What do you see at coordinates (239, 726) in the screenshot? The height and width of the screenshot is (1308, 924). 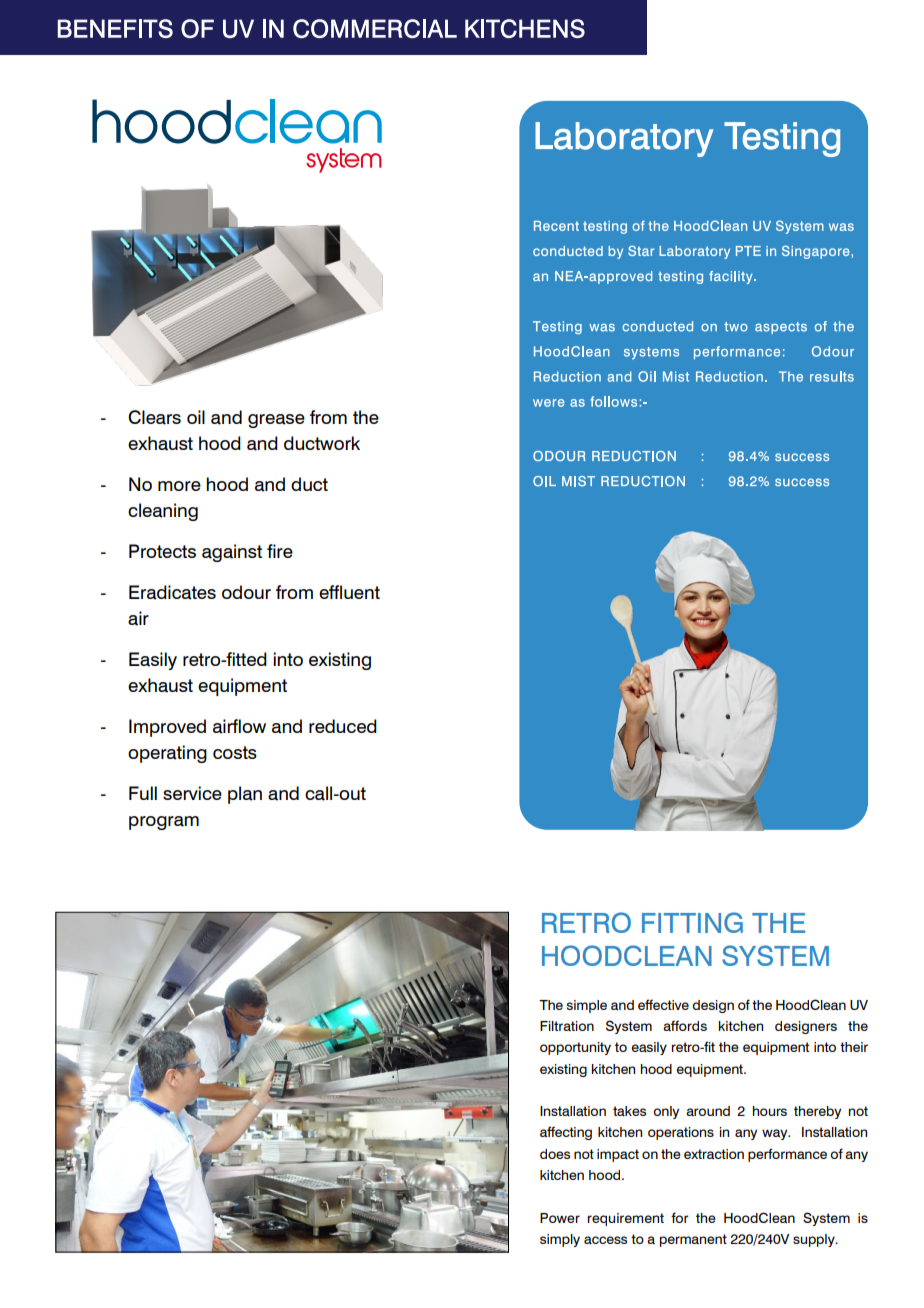 I see `airflow` at bounding box center [239, 726].
